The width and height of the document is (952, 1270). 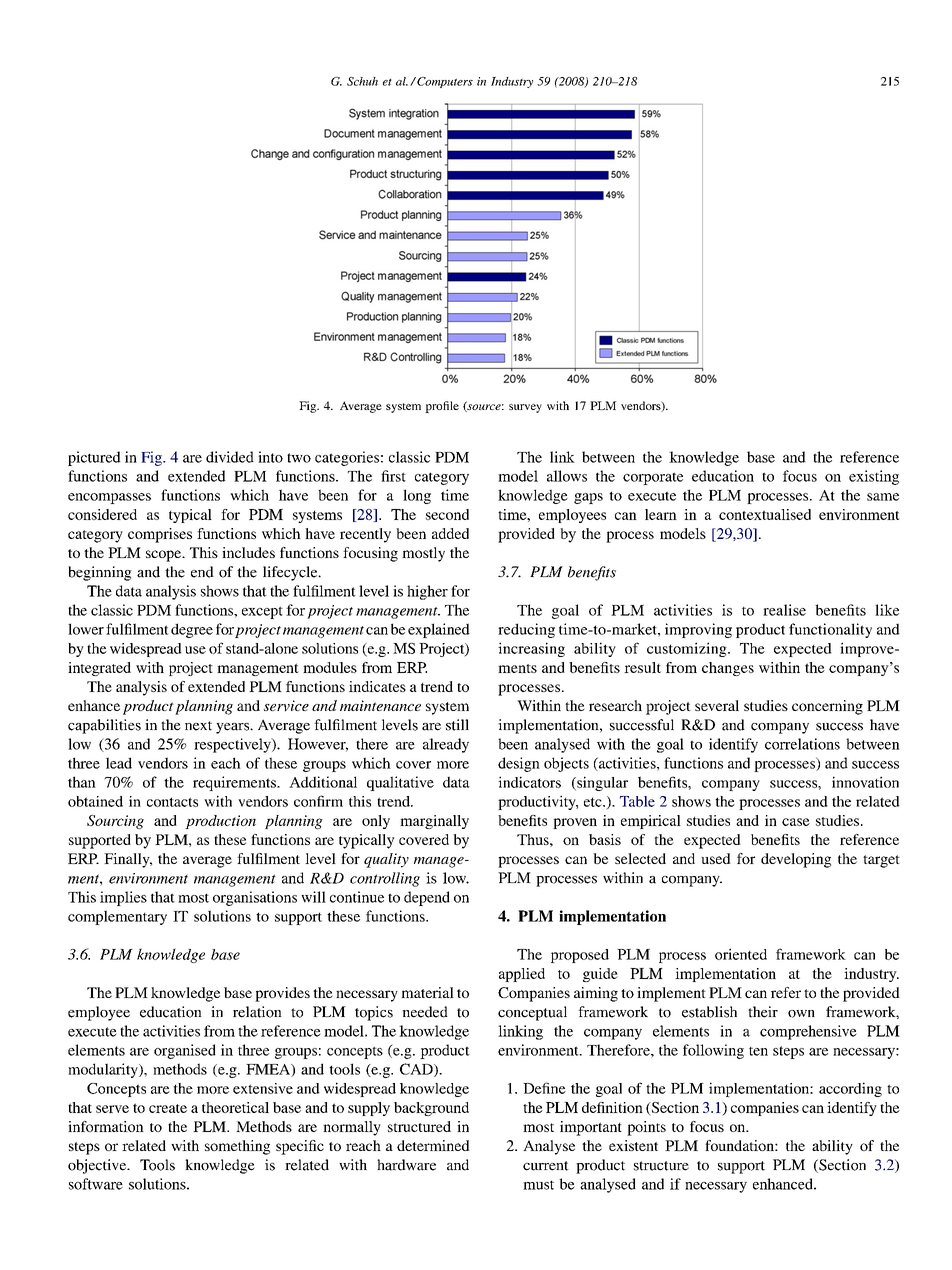 What do you see at coordinates (457, 725) in the document?
I see `still` at bounding box center [457, 725].
